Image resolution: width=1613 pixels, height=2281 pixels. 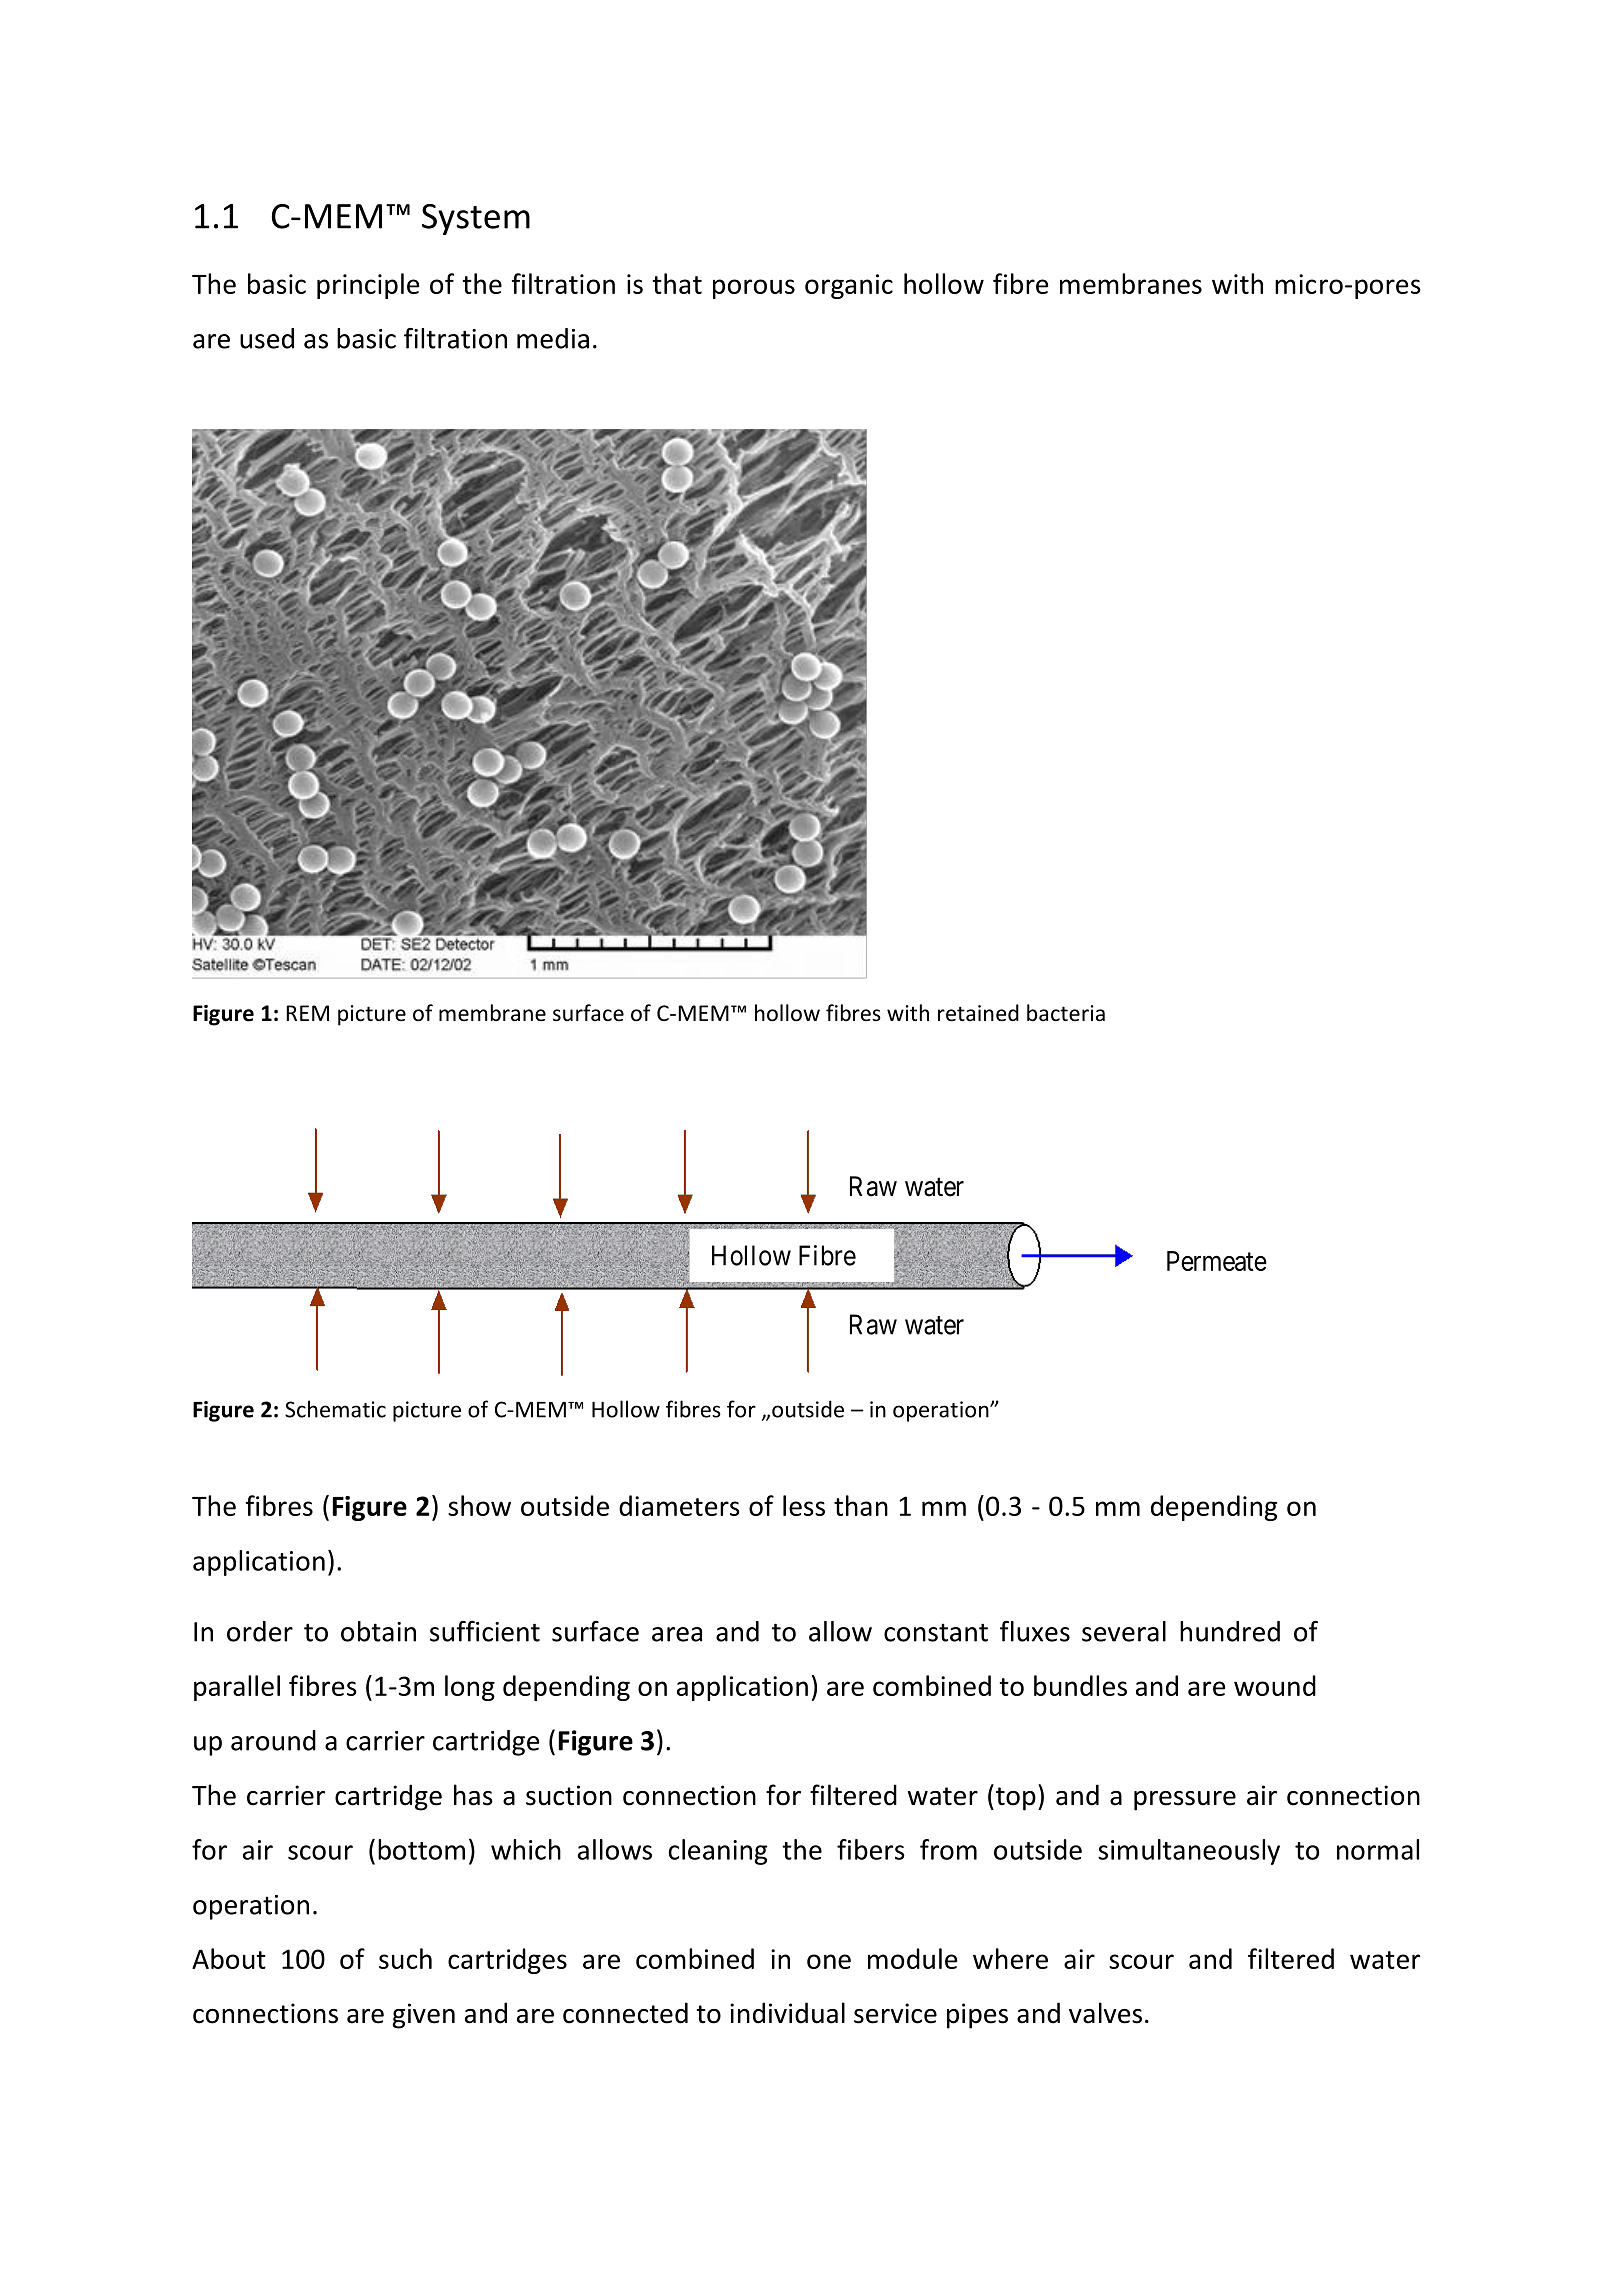 What do you see at coordinates (307, 1013) in the page?
I see `REM` at bounding box center [307, 1013].
